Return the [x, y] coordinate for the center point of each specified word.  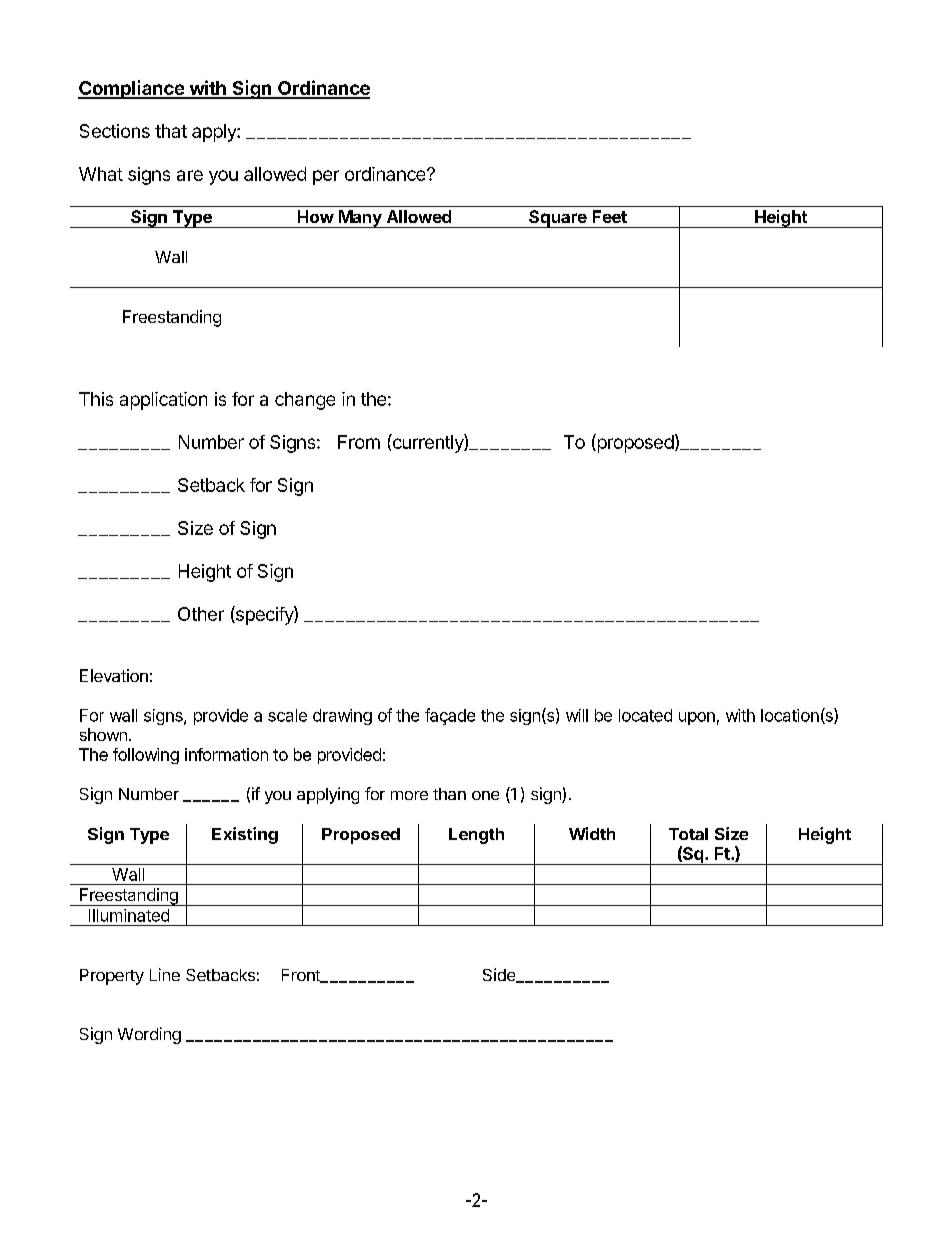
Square [558, 219]
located [645, 715]
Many [360, 219]
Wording [149, 1035]
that [171, 131]
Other [201, 614]
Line [165, 974]
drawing [342, 717]
